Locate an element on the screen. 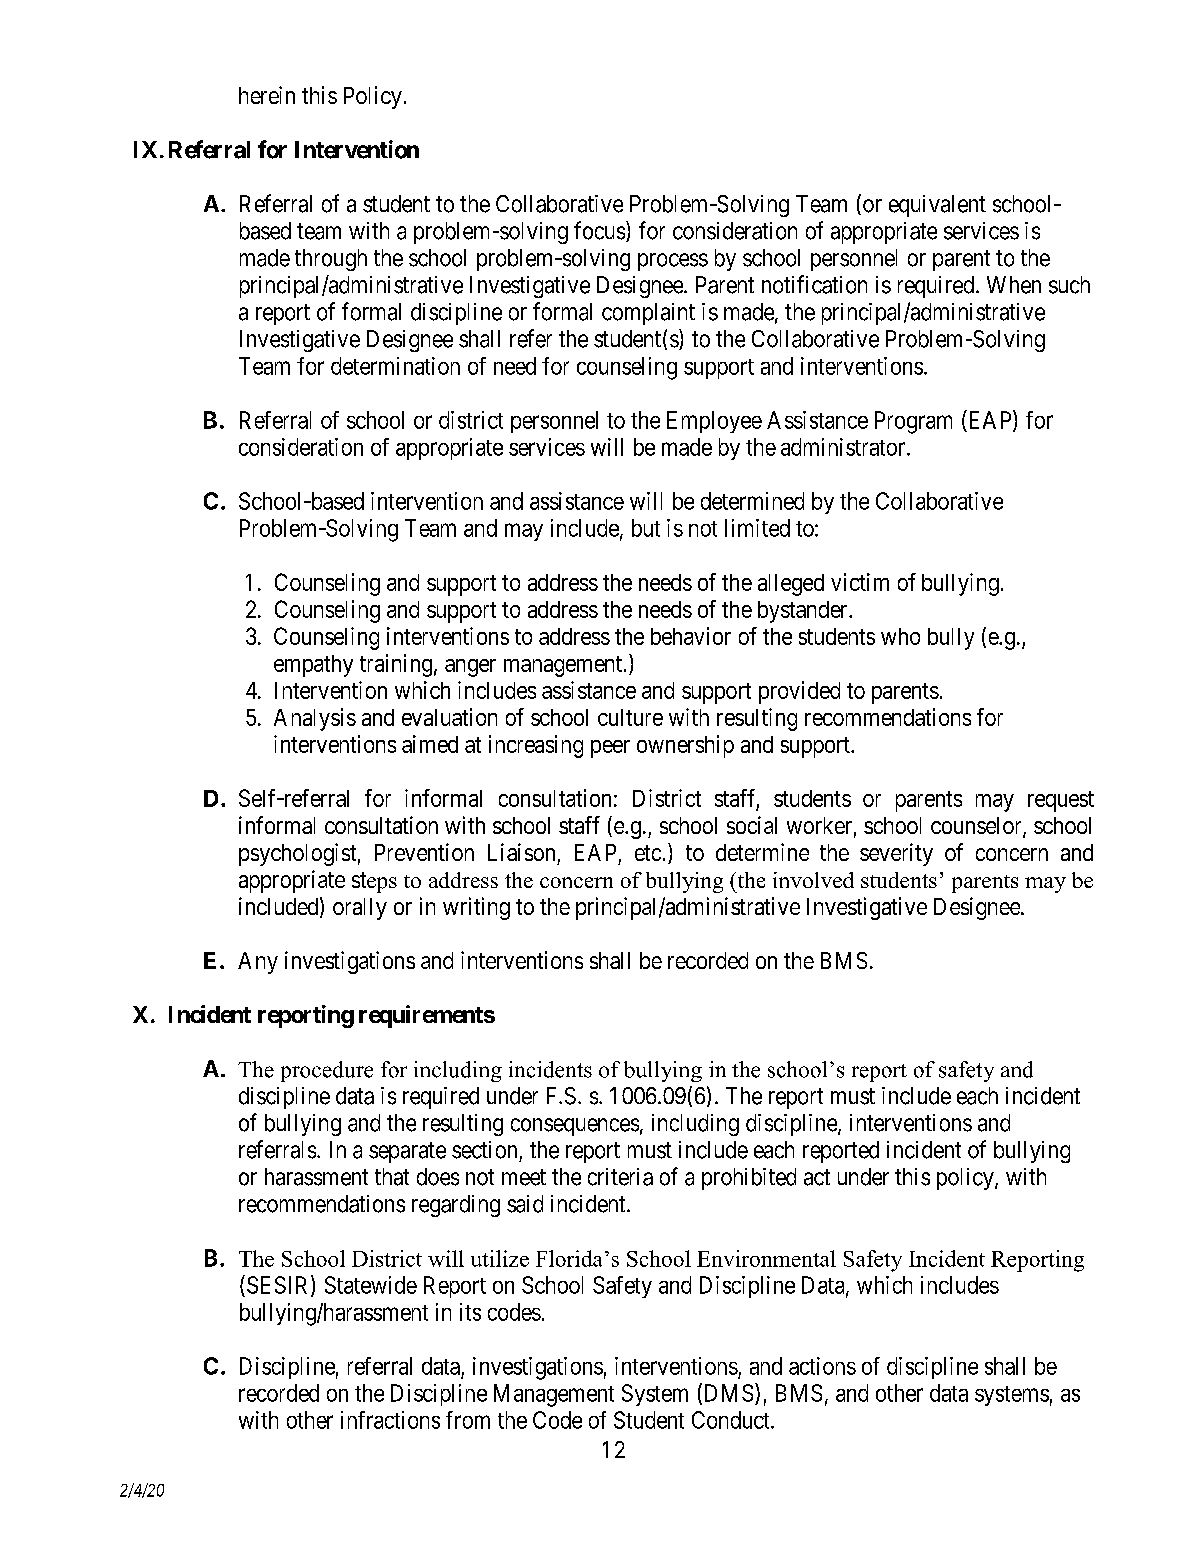  herein is located at coordinates (267, 95).
